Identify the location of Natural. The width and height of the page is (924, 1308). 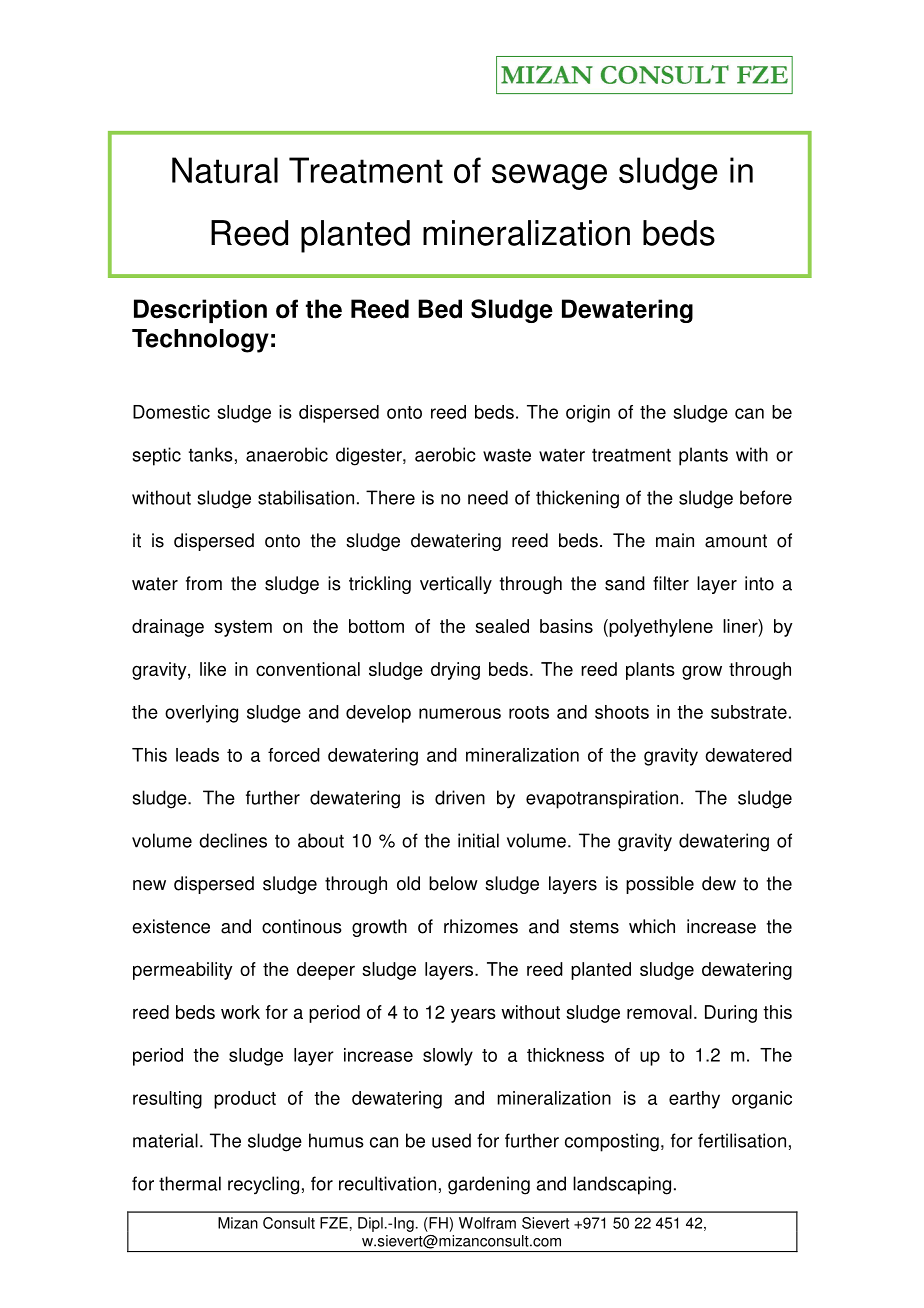
(225, 170).
